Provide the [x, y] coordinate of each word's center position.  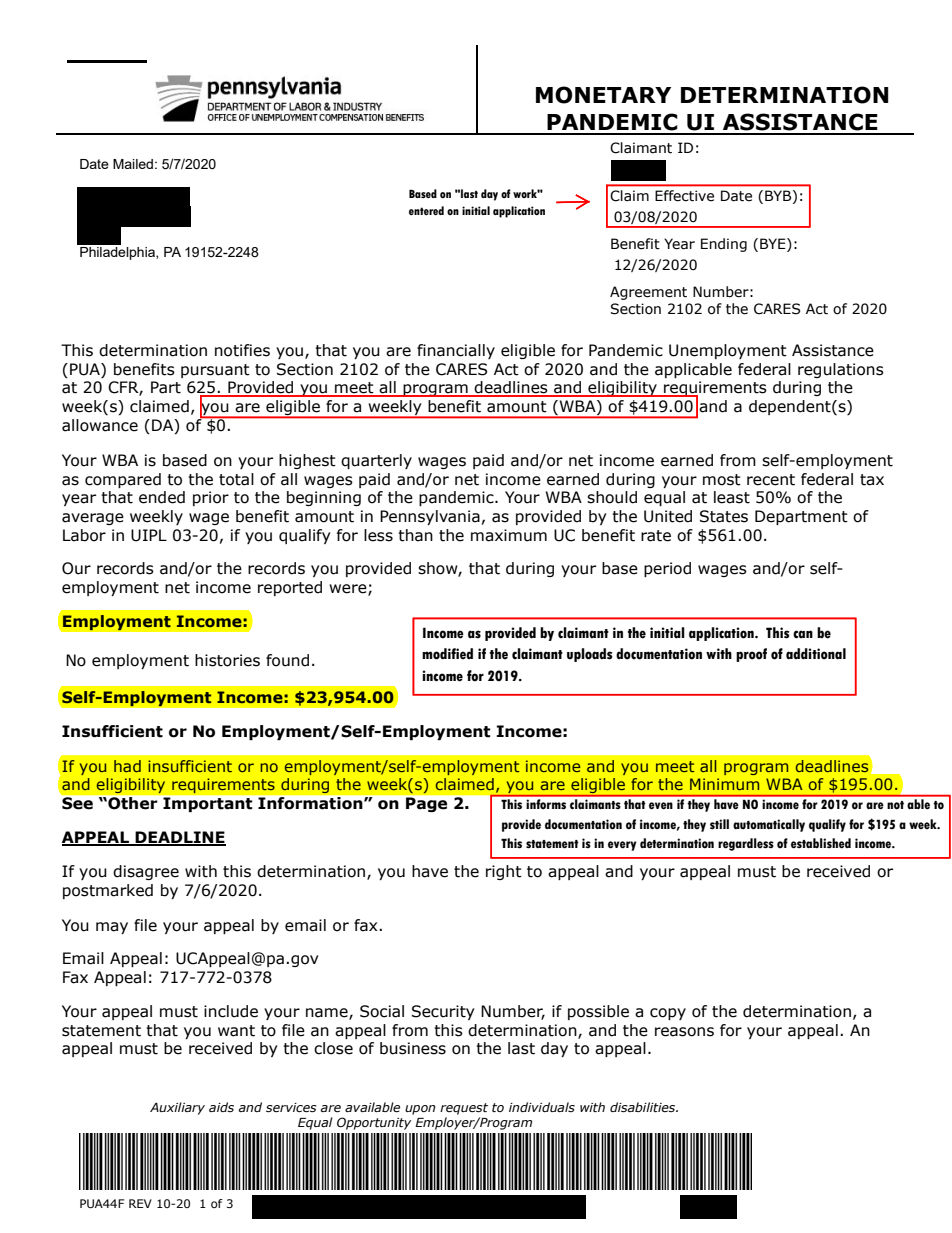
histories [227, 660]
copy [668, 1014]
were [349, 590]
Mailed [133, 164]
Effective [684, 195]
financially [456, 351]
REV [140, 1203]
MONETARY [603, 95]
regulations [841, 370]
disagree [146, 872]
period [667, 569]
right [504, 872]
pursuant [215, 371]
